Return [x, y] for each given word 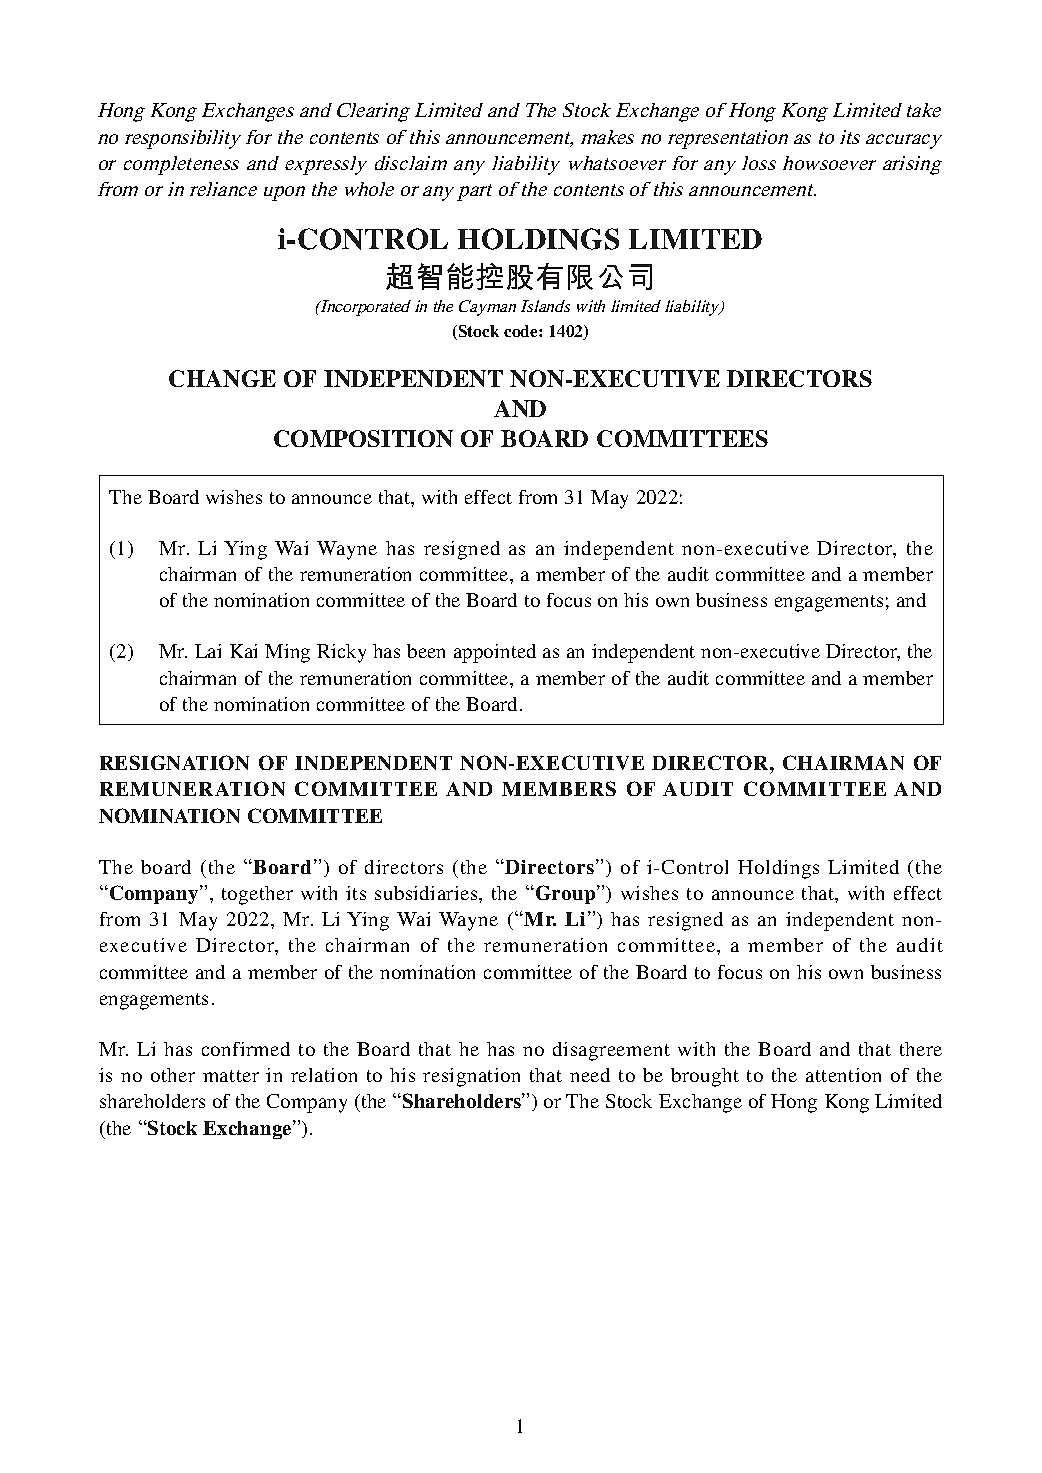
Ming [287, 653]
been [426, 651]
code [522, 331]
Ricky [341, 653]
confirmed [246, 1049]
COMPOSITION [363, 438]
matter [231, 1076]
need [590, 1075]
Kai [243, 651]
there [921, 1049]
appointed [495, 653]
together [257, 895]
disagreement [611, 1051]
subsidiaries [427, 893]
